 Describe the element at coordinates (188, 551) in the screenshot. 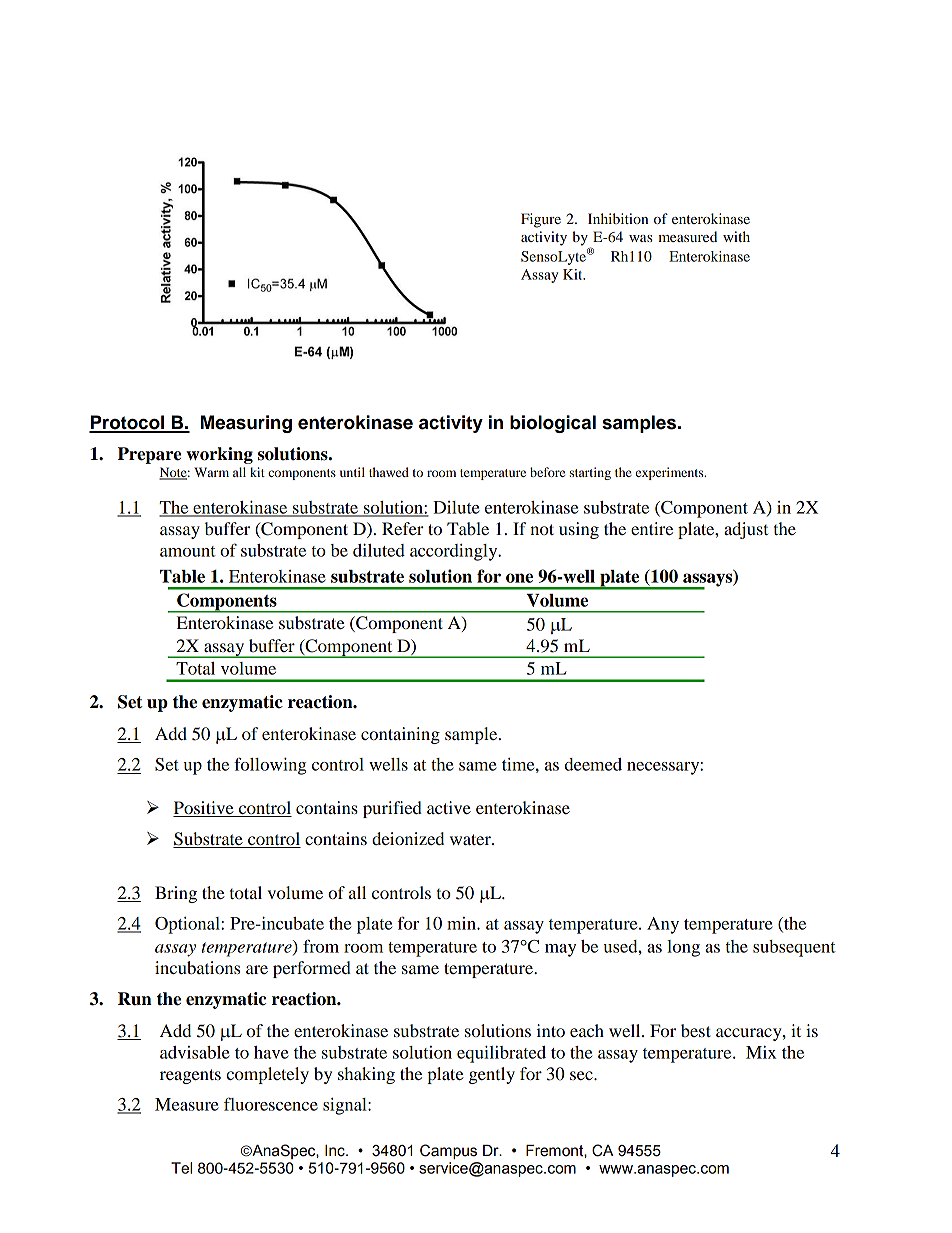

I see `amount` at that location.
